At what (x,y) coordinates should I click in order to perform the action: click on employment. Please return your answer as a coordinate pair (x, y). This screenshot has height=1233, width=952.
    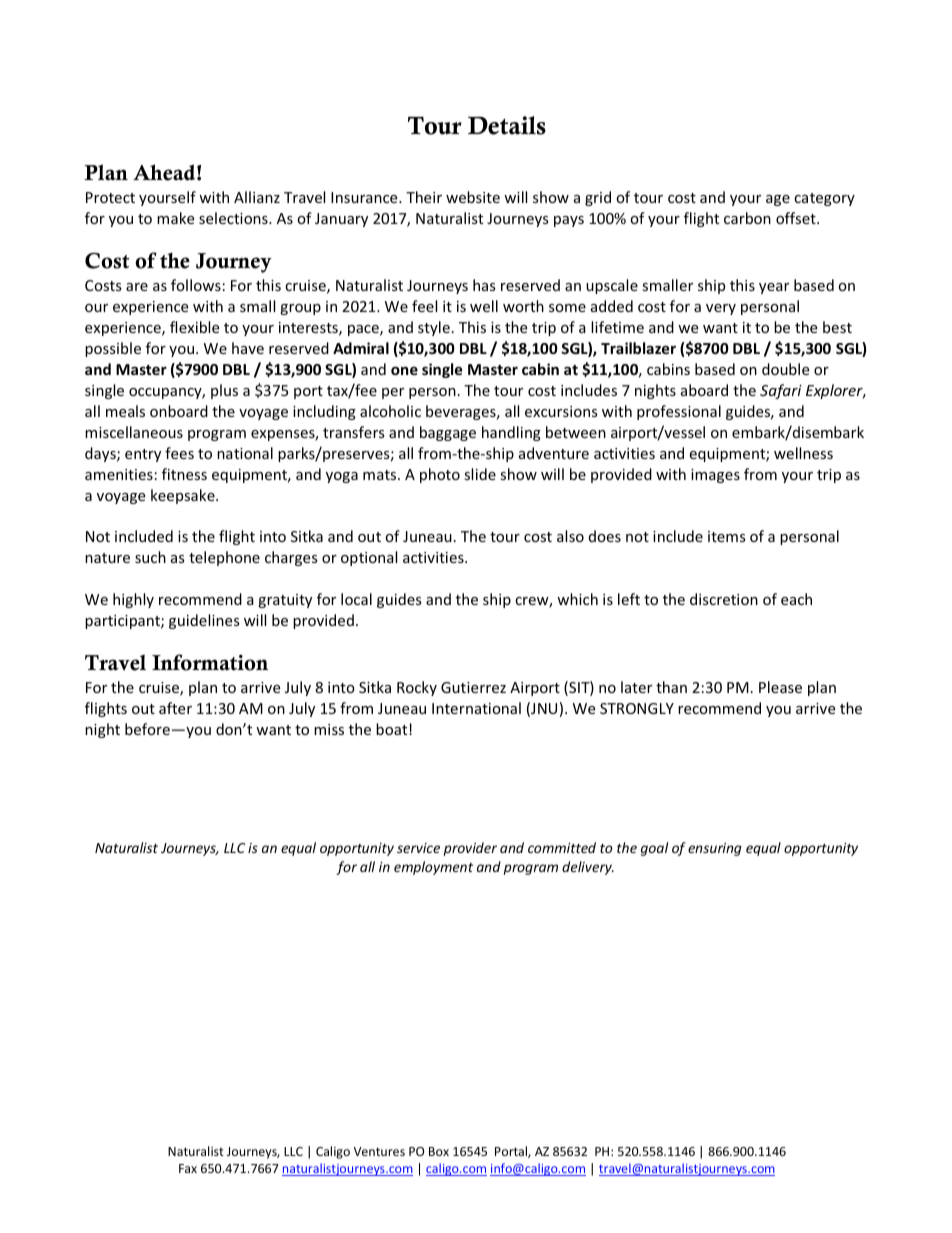
    Looking at the image, I should click on (433, 868).
